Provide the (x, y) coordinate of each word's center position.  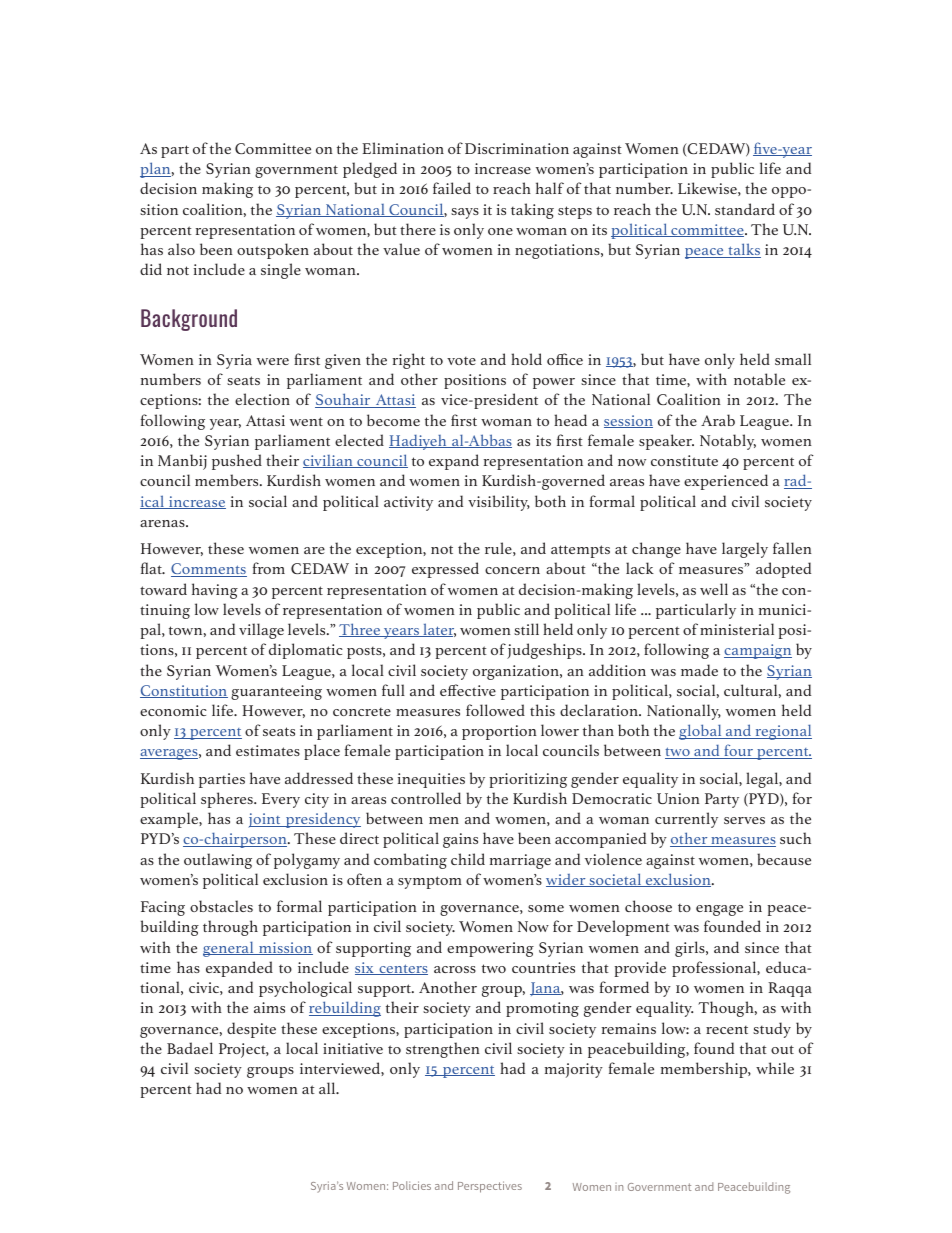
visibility (499, 503)
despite (251, 1030)
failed (452, 188)
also (181, 249)
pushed (237, 462)
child (468, 859)
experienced (726, 482)
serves (744, 820)
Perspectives (490, 1187)
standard (745, 209)
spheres (228, 800)
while (775, 1068)
